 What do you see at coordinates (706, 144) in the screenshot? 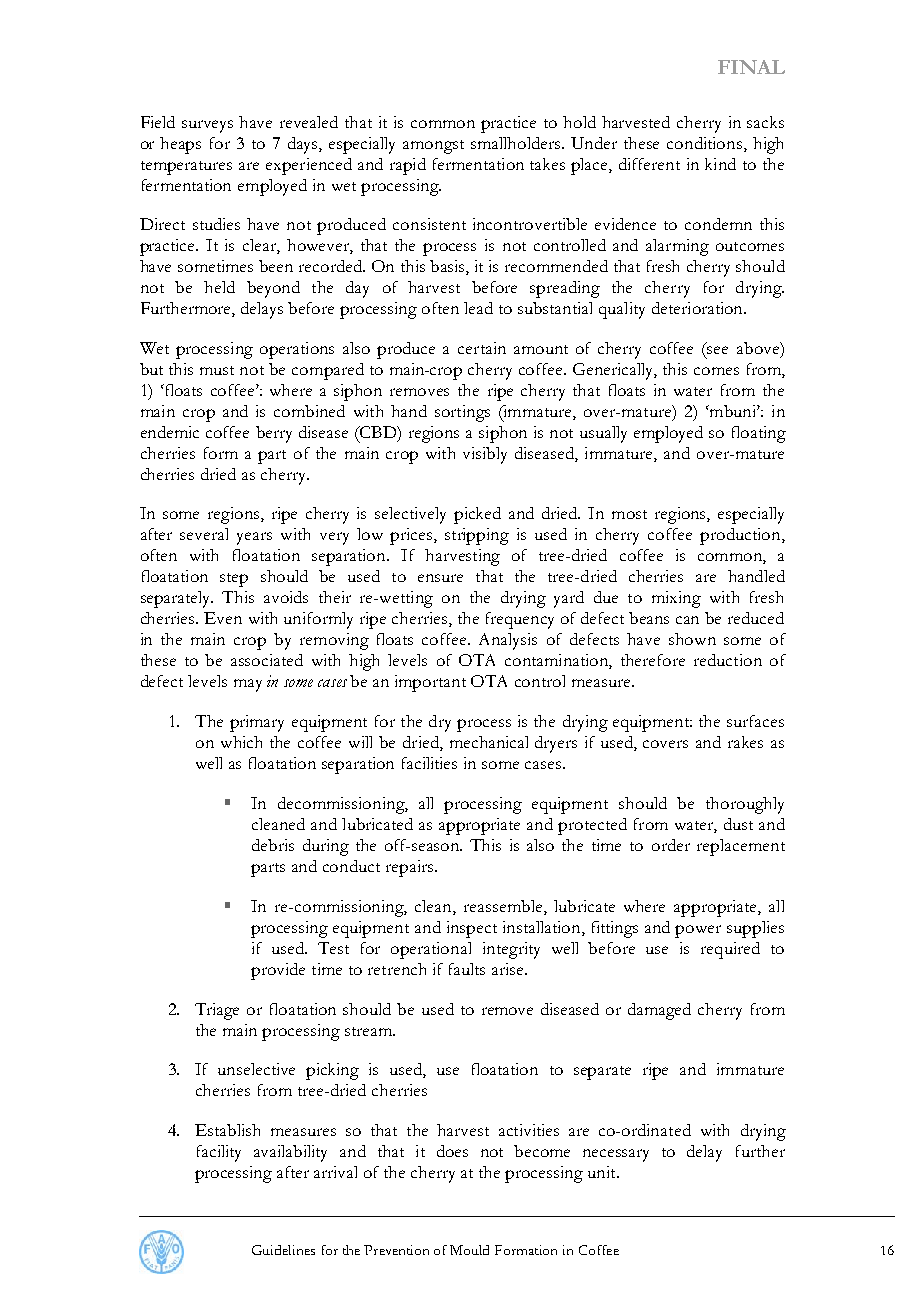
I see `conditions` at bounding box center [706, 144].
